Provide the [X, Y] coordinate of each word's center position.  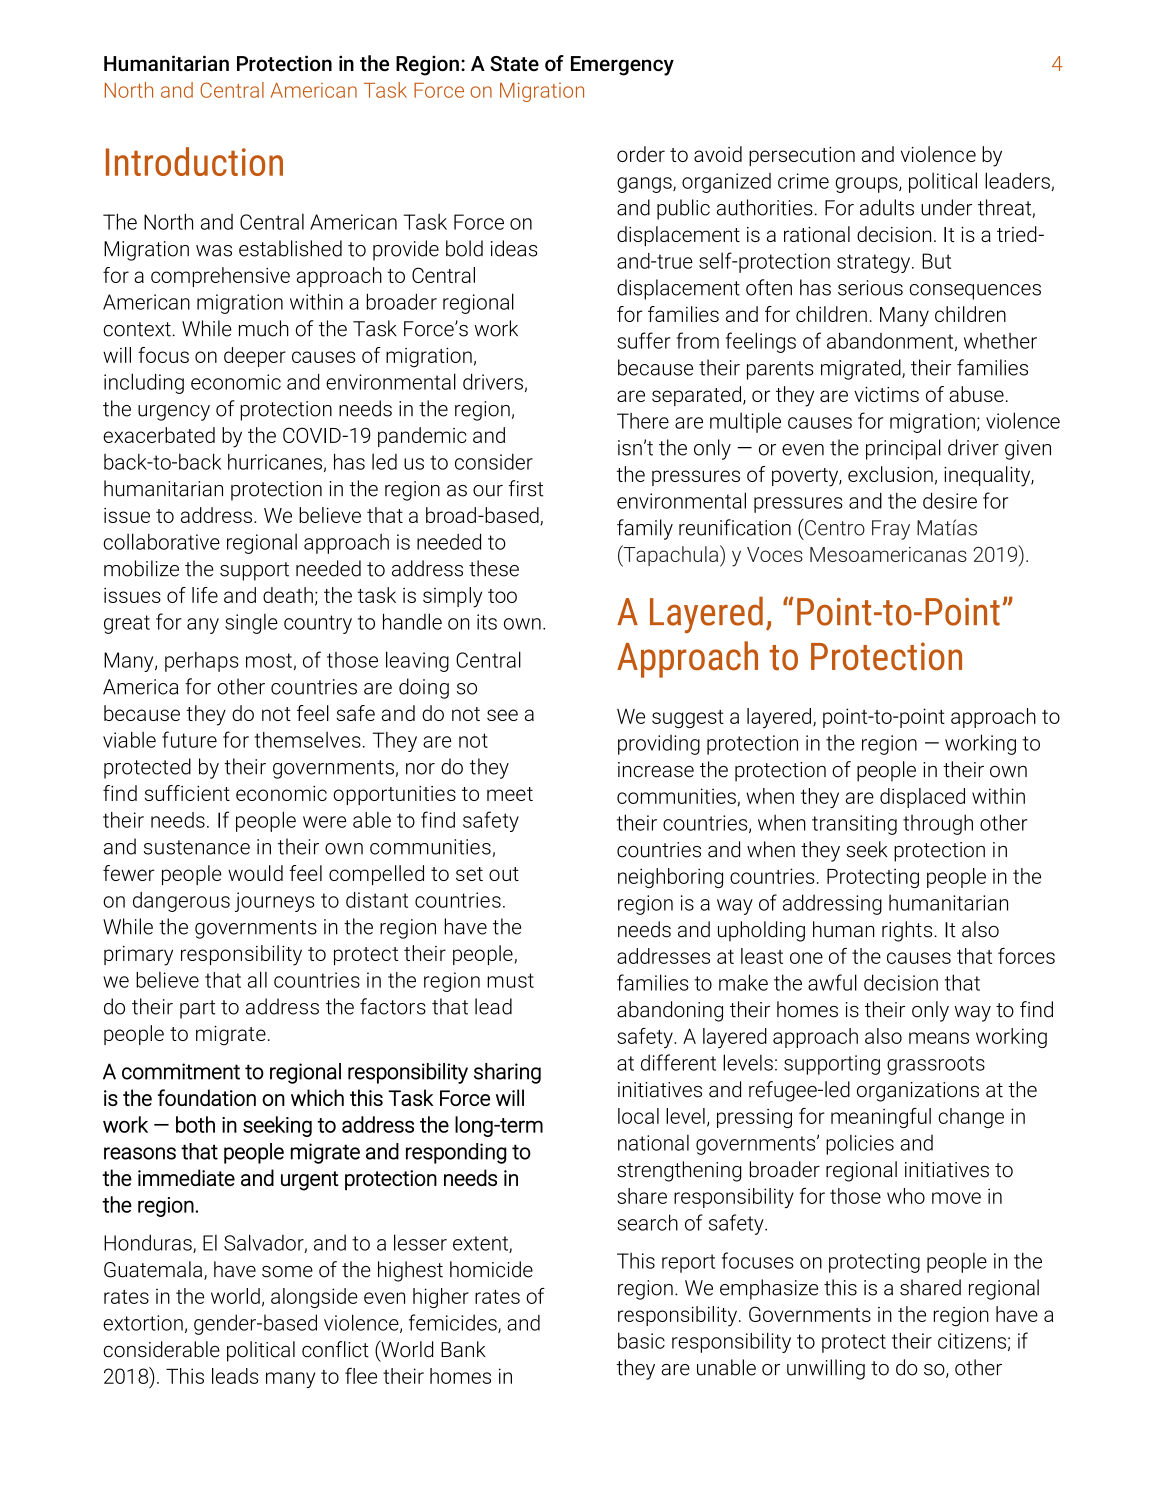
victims [886, 394]
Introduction [194, 161]
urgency [174, 413]
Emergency [622, 66]
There [643, 421]
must [510, 980]
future [189, 739]
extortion [143, 1323]
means [939, 1038]
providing [659, 745]
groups [867, 185]
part [197, 1009]
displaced [922, 798]
